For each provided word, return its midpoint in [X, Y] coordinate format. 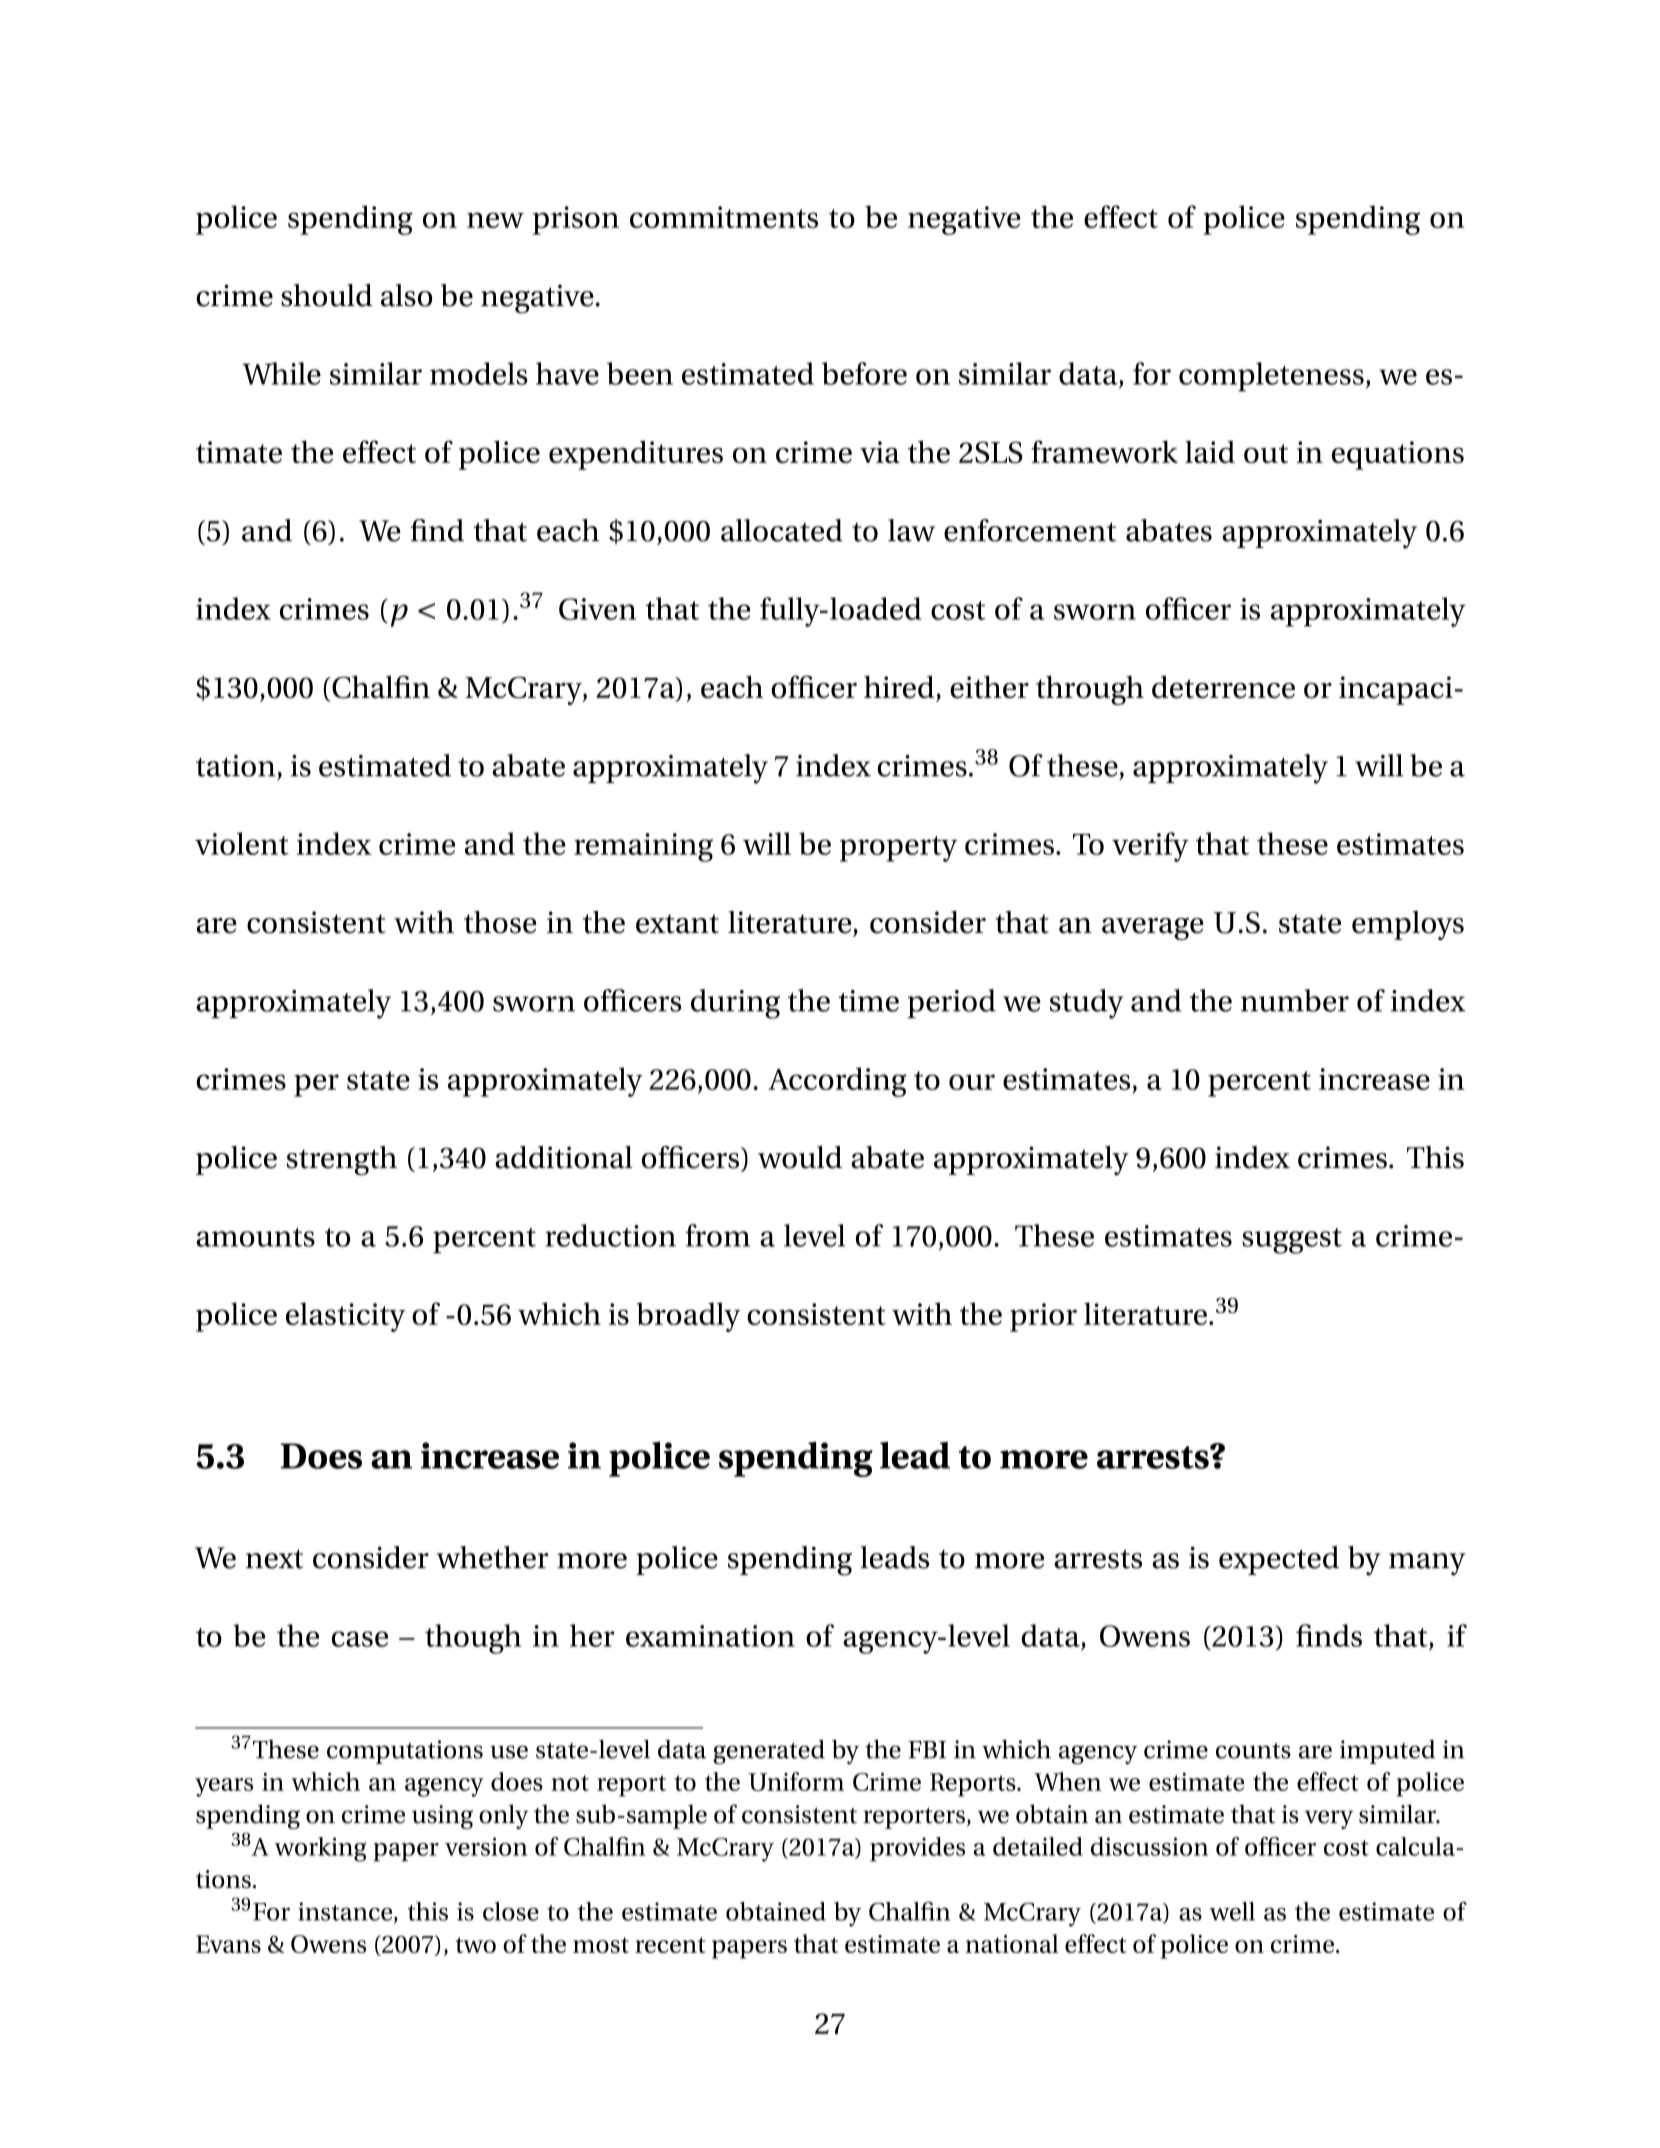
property [898, 849]
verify [1150, 847]
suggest [1292, 1241]
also [406, 295]
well [1232, 1911]
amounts [255, 1237]
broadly [688, 1317]
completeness [1271, 377]
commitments [724, 217]
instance [346, 1912]
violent [242, 843]
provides [917, 1849]
